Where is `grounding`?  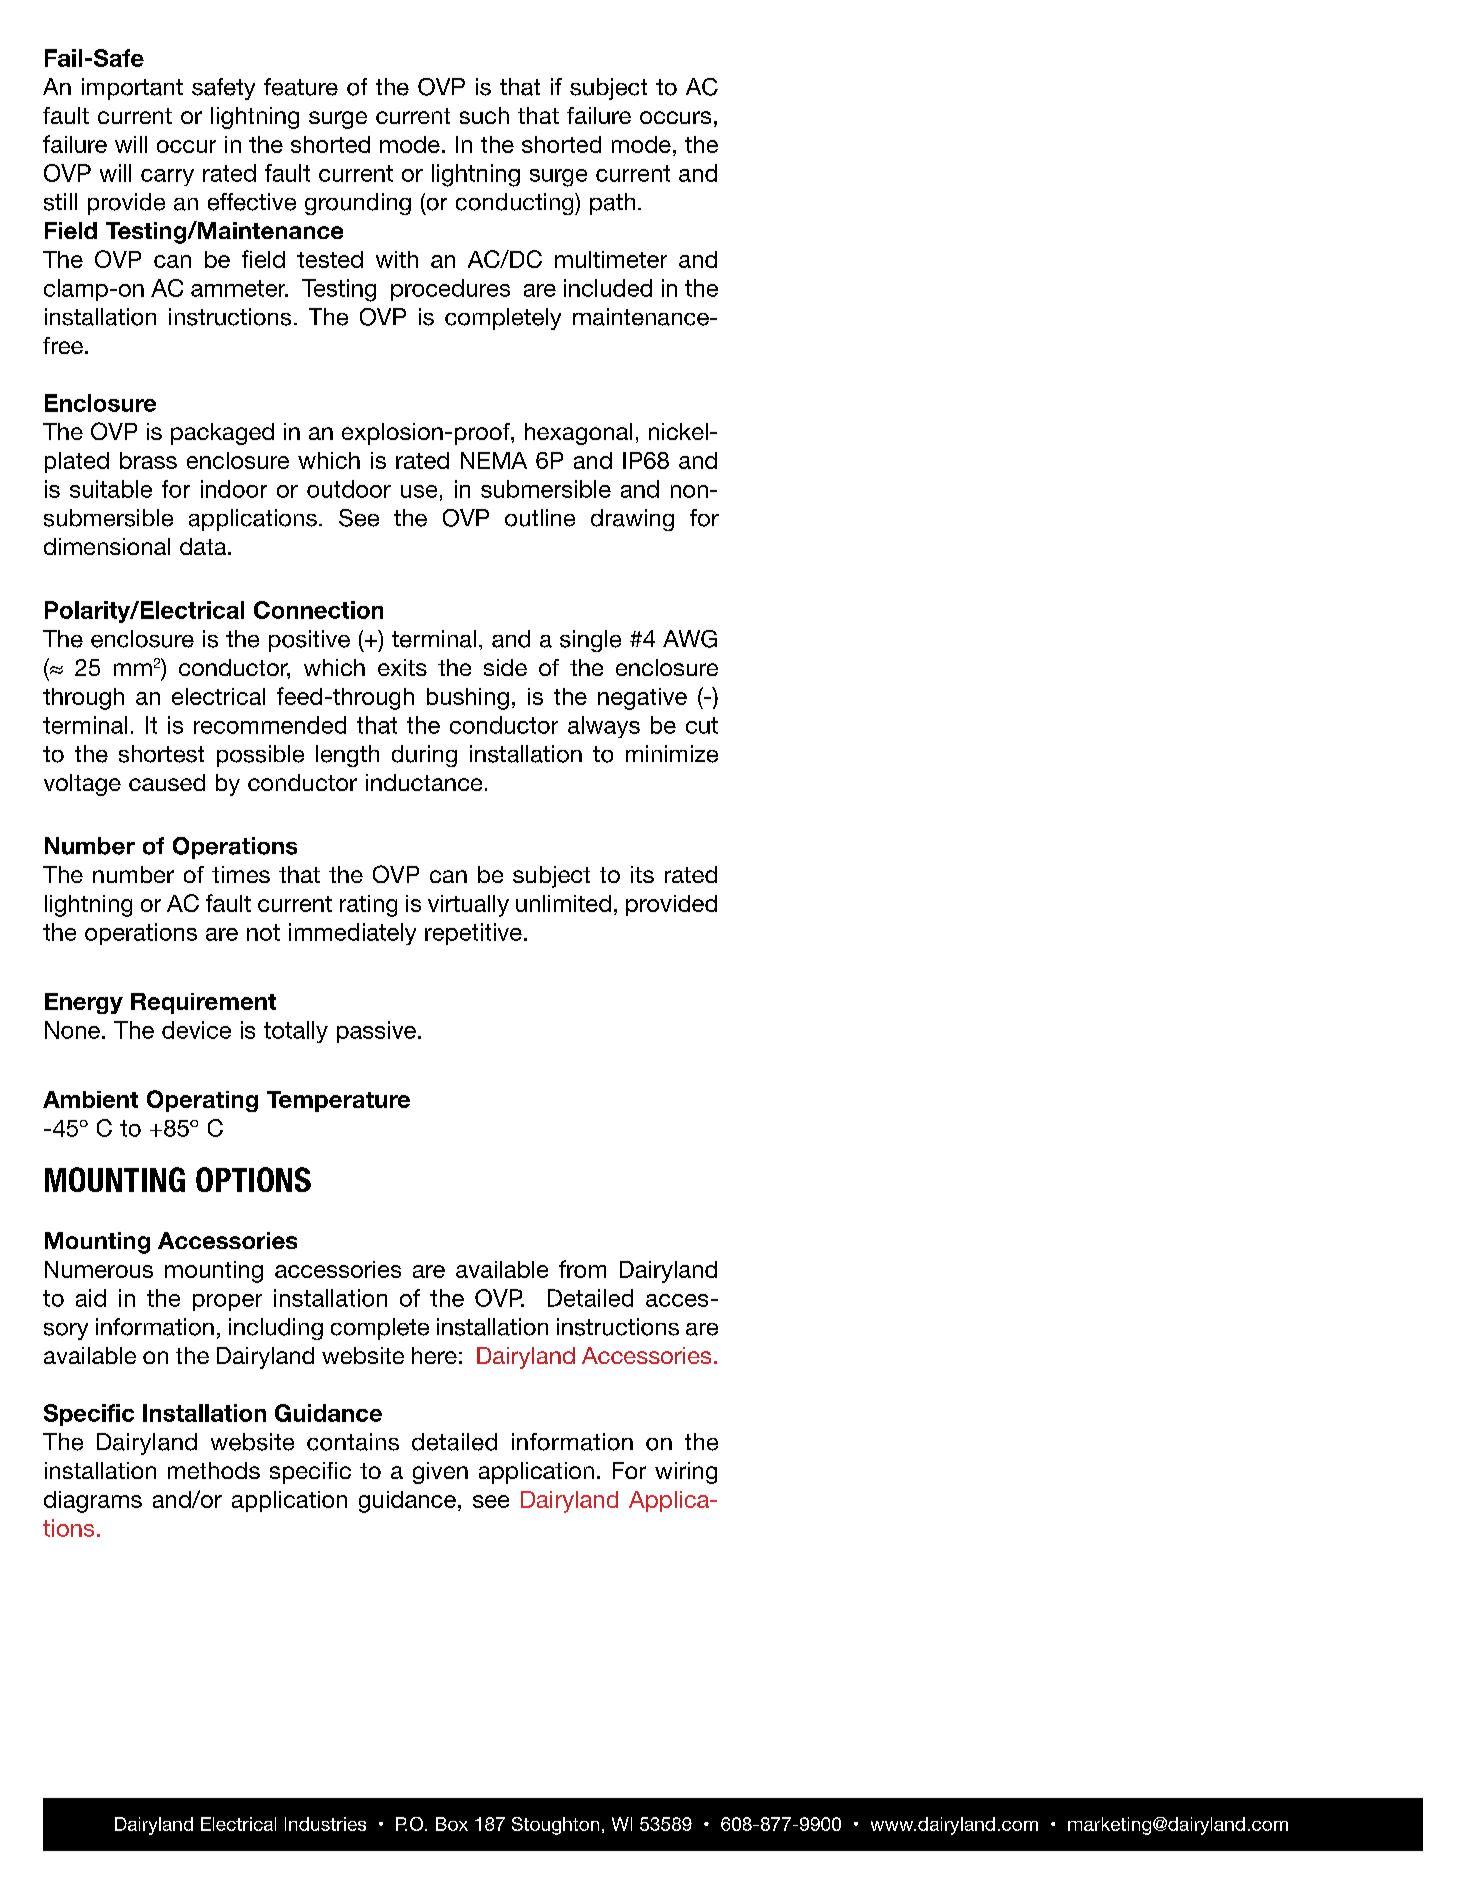 grounding is located at coordinates (358, 204).
